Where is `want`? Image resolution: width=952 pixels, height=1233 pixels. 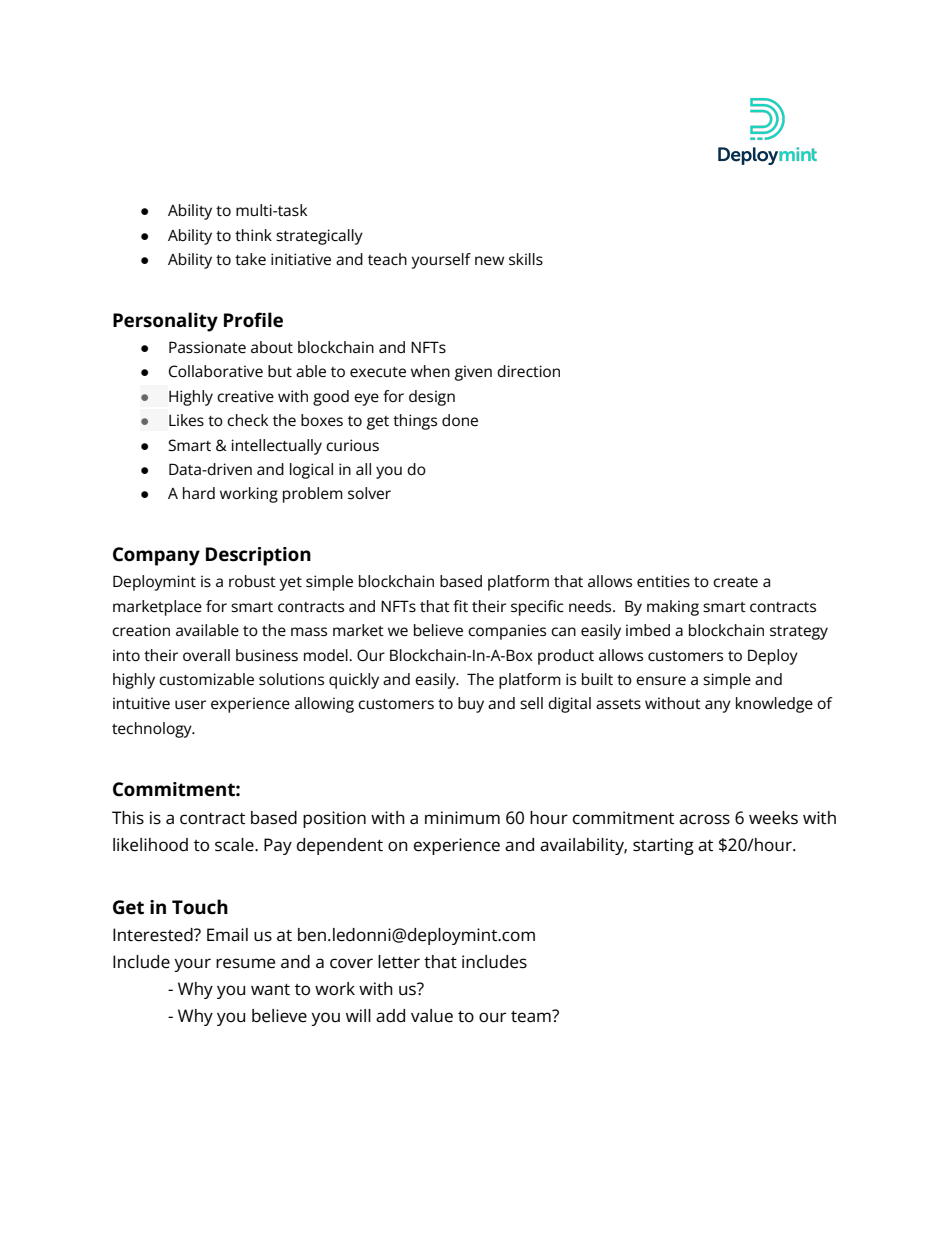 want is located at coordinates (270, 990).
